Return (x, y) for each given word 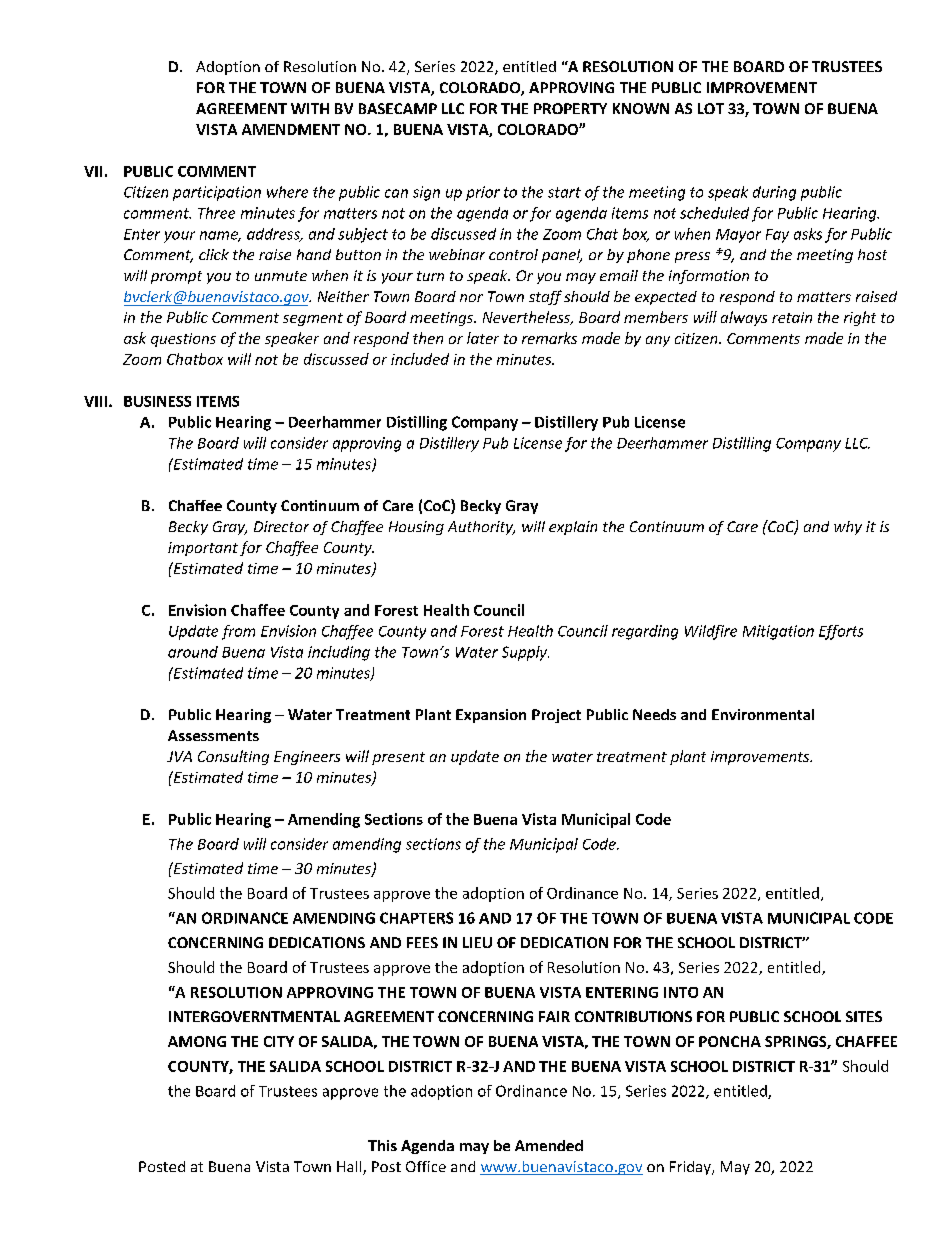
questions (183, 340)
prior (483, 193)
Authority (481, 528)
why (848, 528)
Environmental (763, 714)
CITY (279, 1041)
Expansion (491, 716)
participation (217, 193)
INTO (681, 992)
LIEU (477, 942)
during (774, 193)
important (203, 549)
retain (792, 317)
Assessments (213, 735)
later (483, 338)
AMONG (197, 1041)
